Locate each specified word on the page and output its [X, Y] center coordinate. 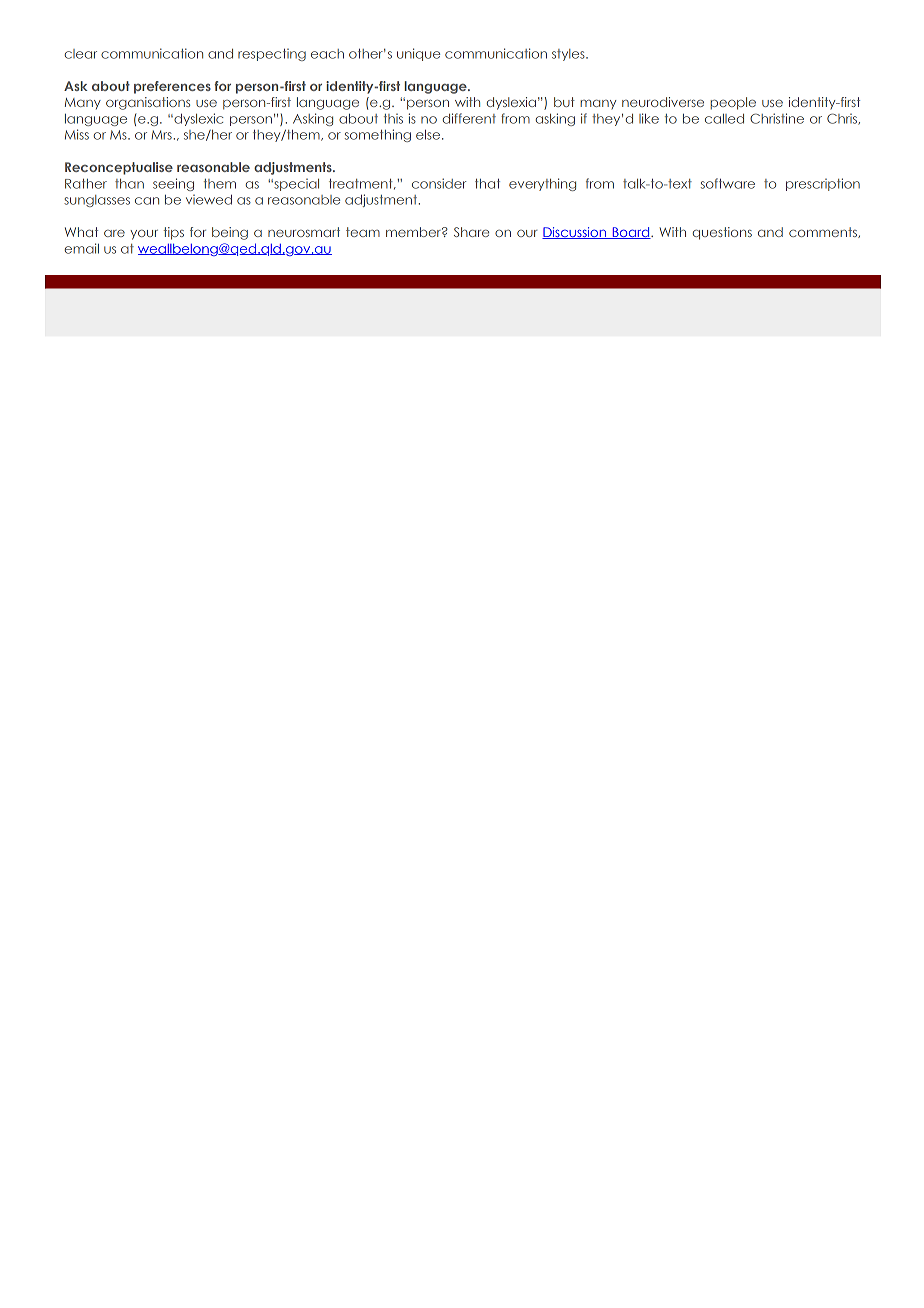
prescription [823, 184]
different [469, 118]
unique [418, 54]
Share [471, 232]
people [733, 103]
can [147, 201]
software [728, 183]
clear [81, 54]
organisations [148, 103]
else [429, 135]
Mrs [163, 135]
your [144, 235]
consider [439, 183]
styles [569, 55]
